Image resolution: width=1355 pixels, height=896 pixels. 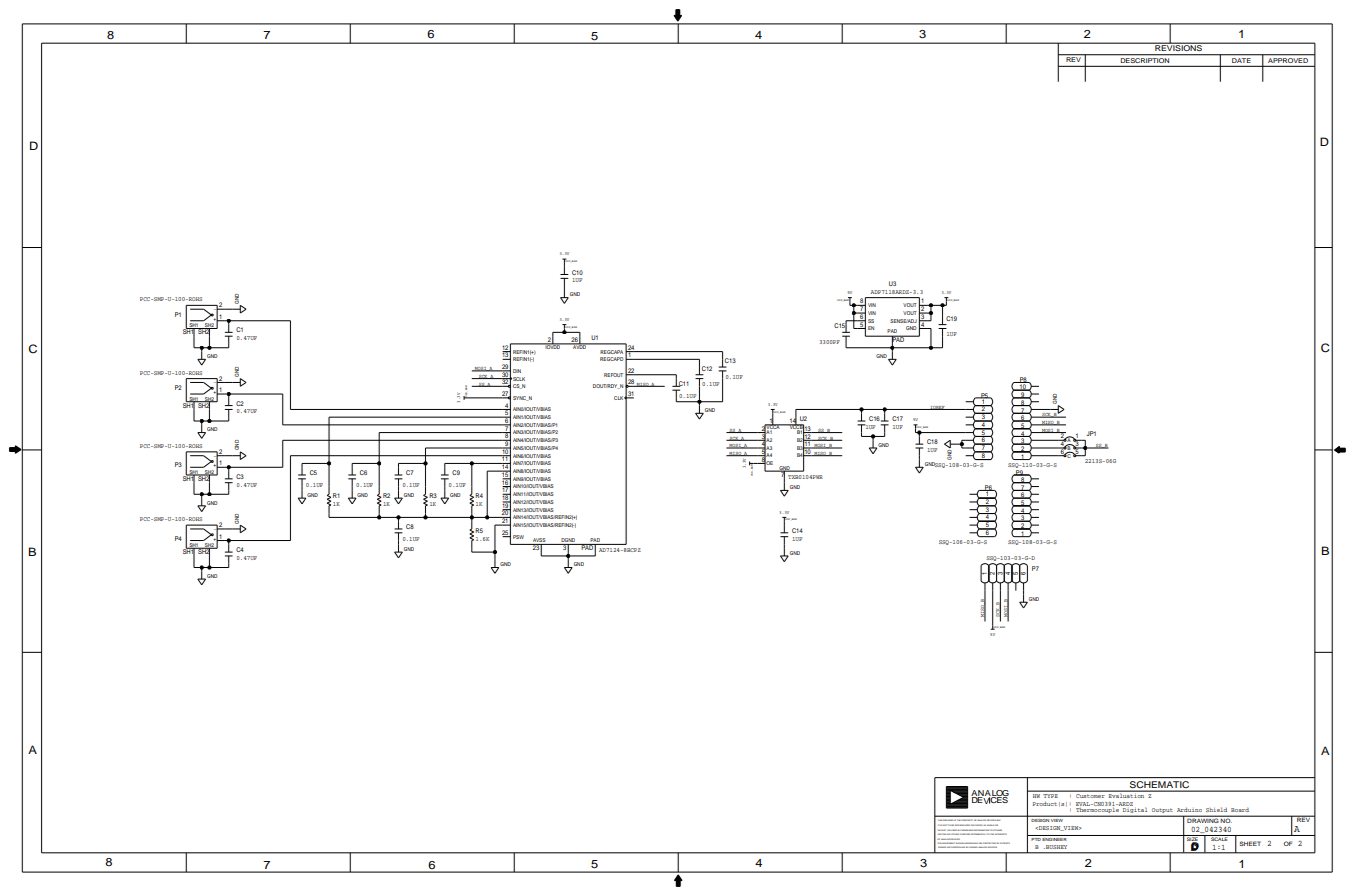 What do you see at coordinates (990, 825) in the document?
I see `WHOLE` at bounding box center [990, 825].
